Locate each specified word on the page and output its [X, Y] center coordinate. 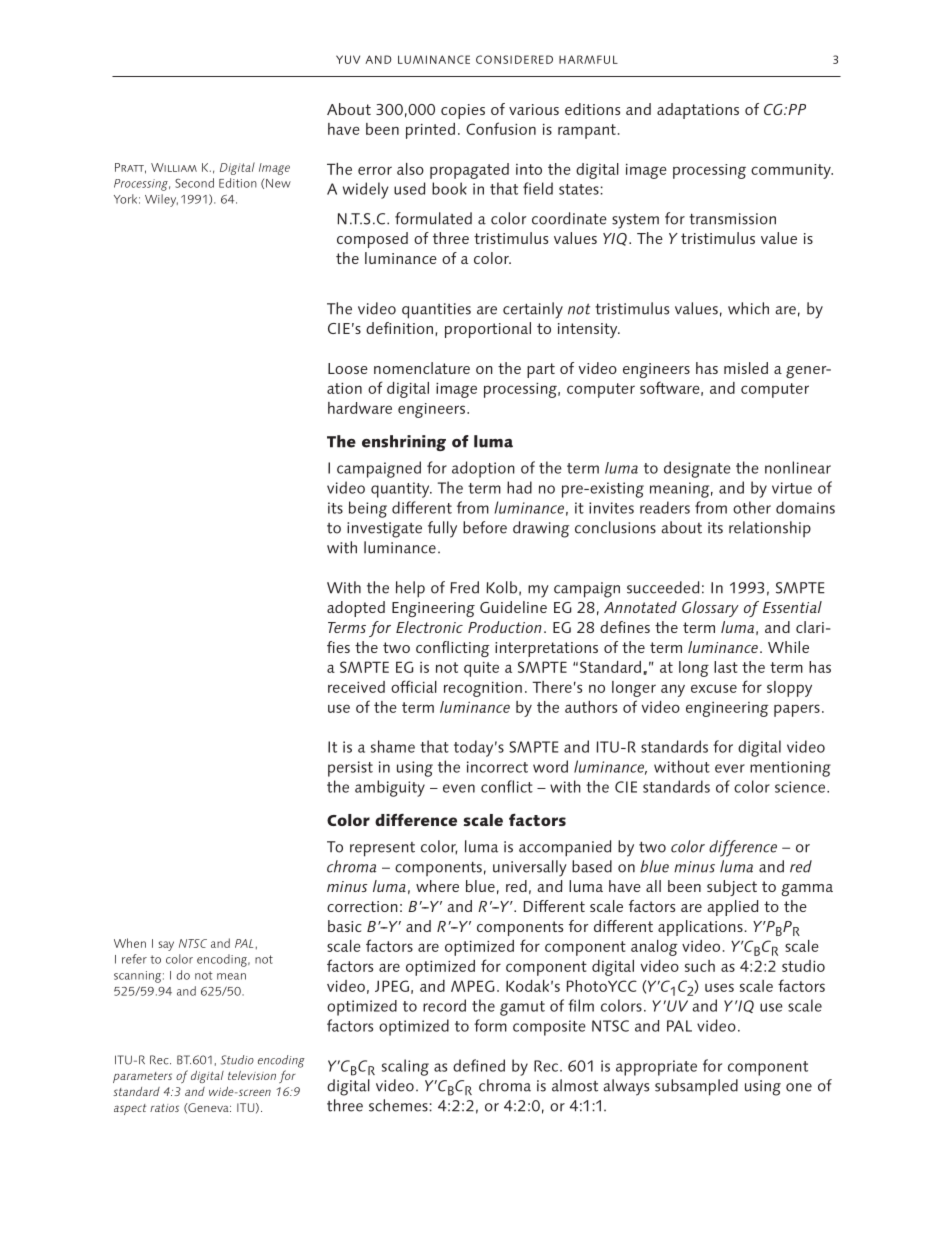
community [792, 171]
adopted [356, 609]
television [252, 1075]
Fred [465, 587]
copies [463, 111]
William [174, 167]
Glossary [710, 609]
